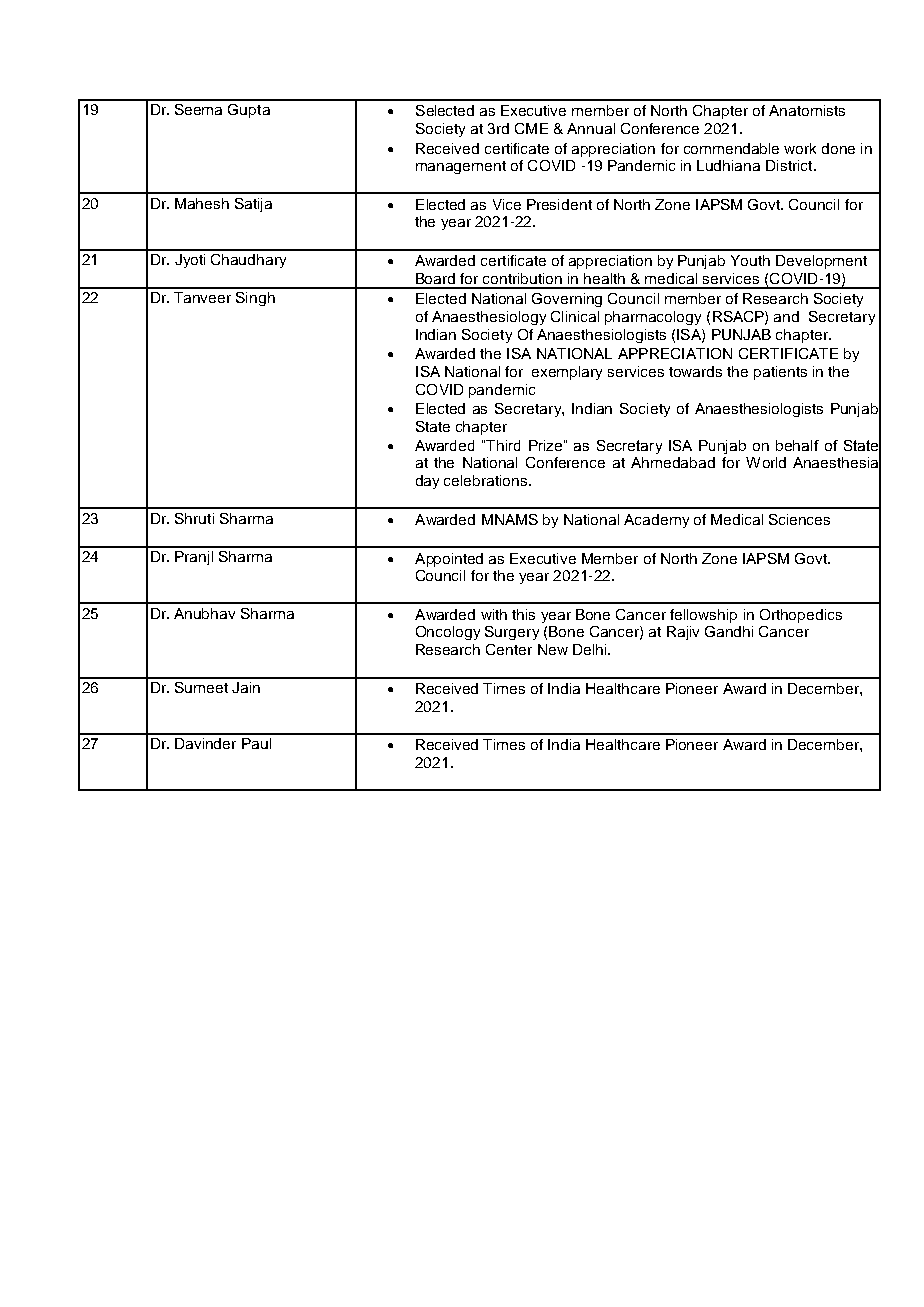  What do you see at coordinates (194, 518) in the screenshot?
I see `Shruti` at bounding box center [194, 518].
